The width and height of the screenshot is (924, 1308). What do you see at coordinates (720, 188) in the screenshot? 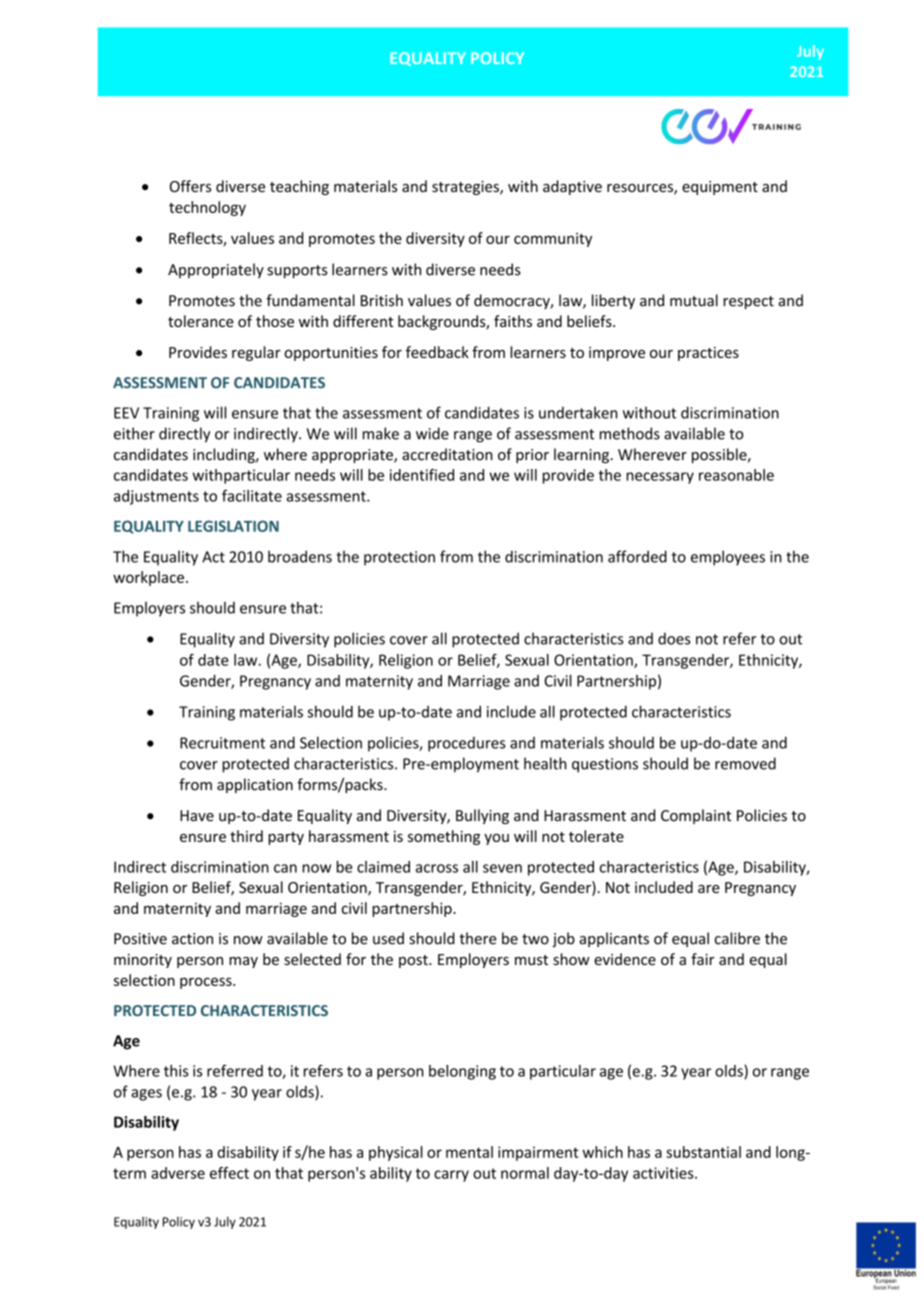
I see `equipment` at bounding box center [720, 188].
